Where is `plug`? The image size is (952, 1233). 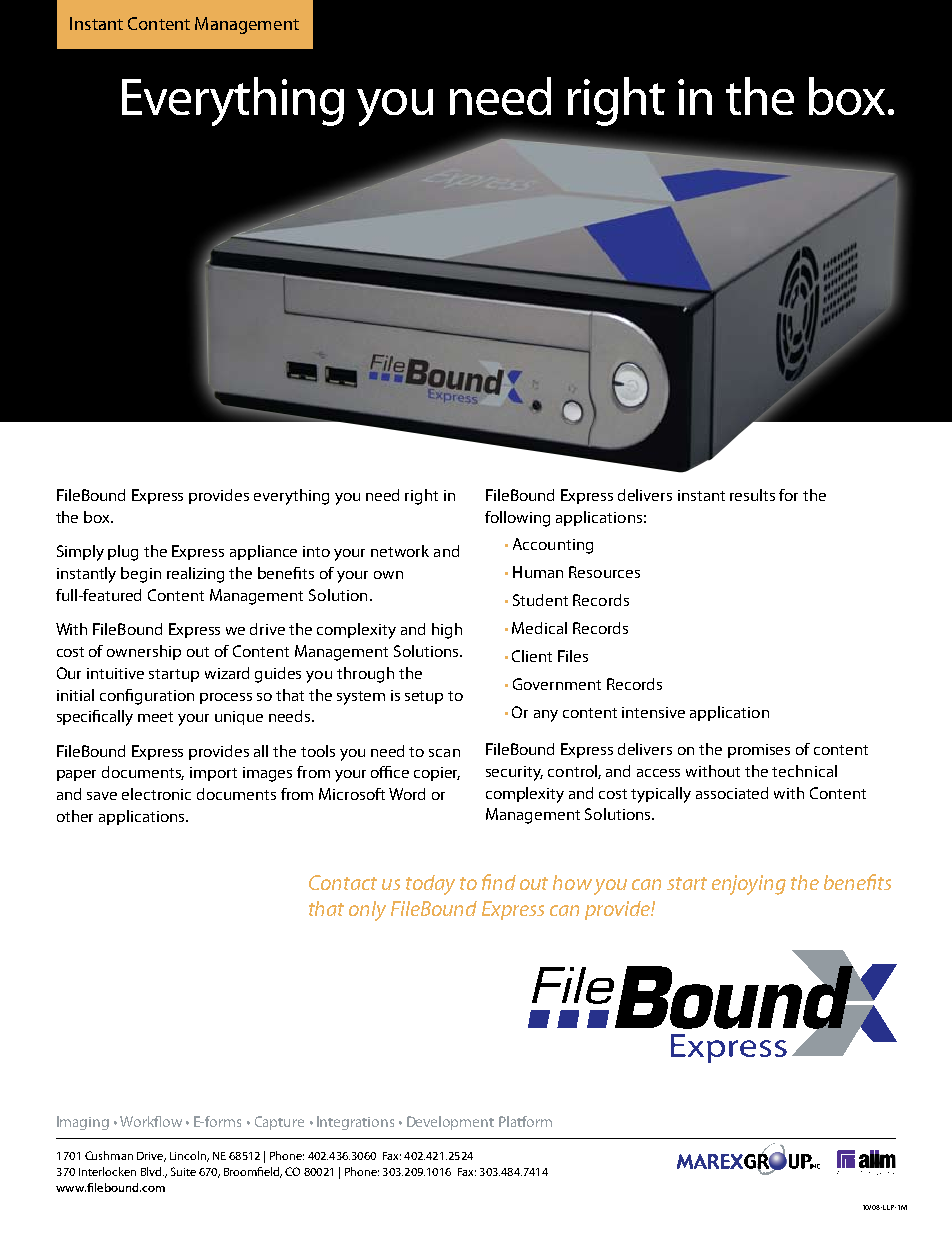 plug is located at coordinates (123, 553).
